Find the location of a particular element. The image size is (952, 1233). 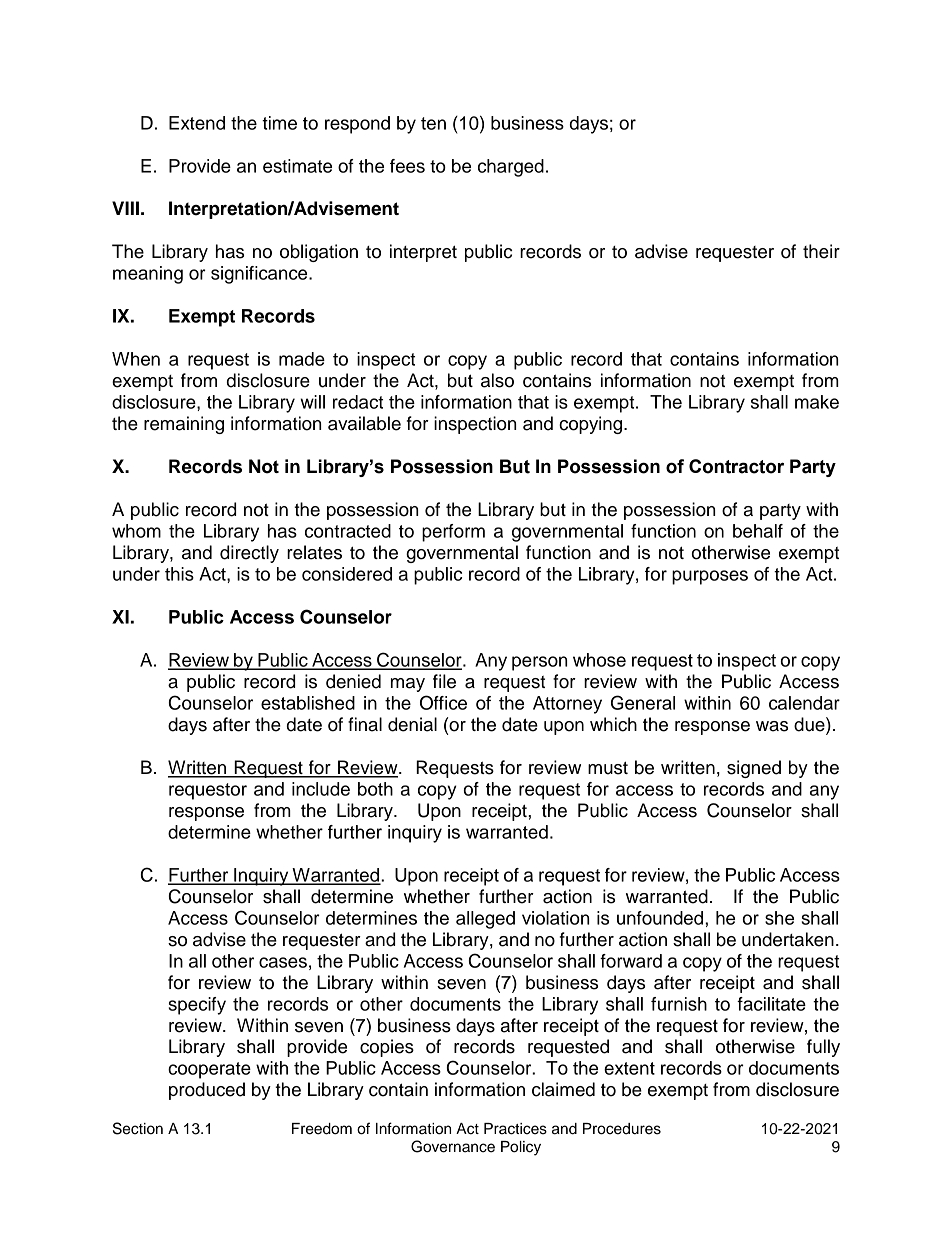

Procedures is located at coordinates (622, 1129).
